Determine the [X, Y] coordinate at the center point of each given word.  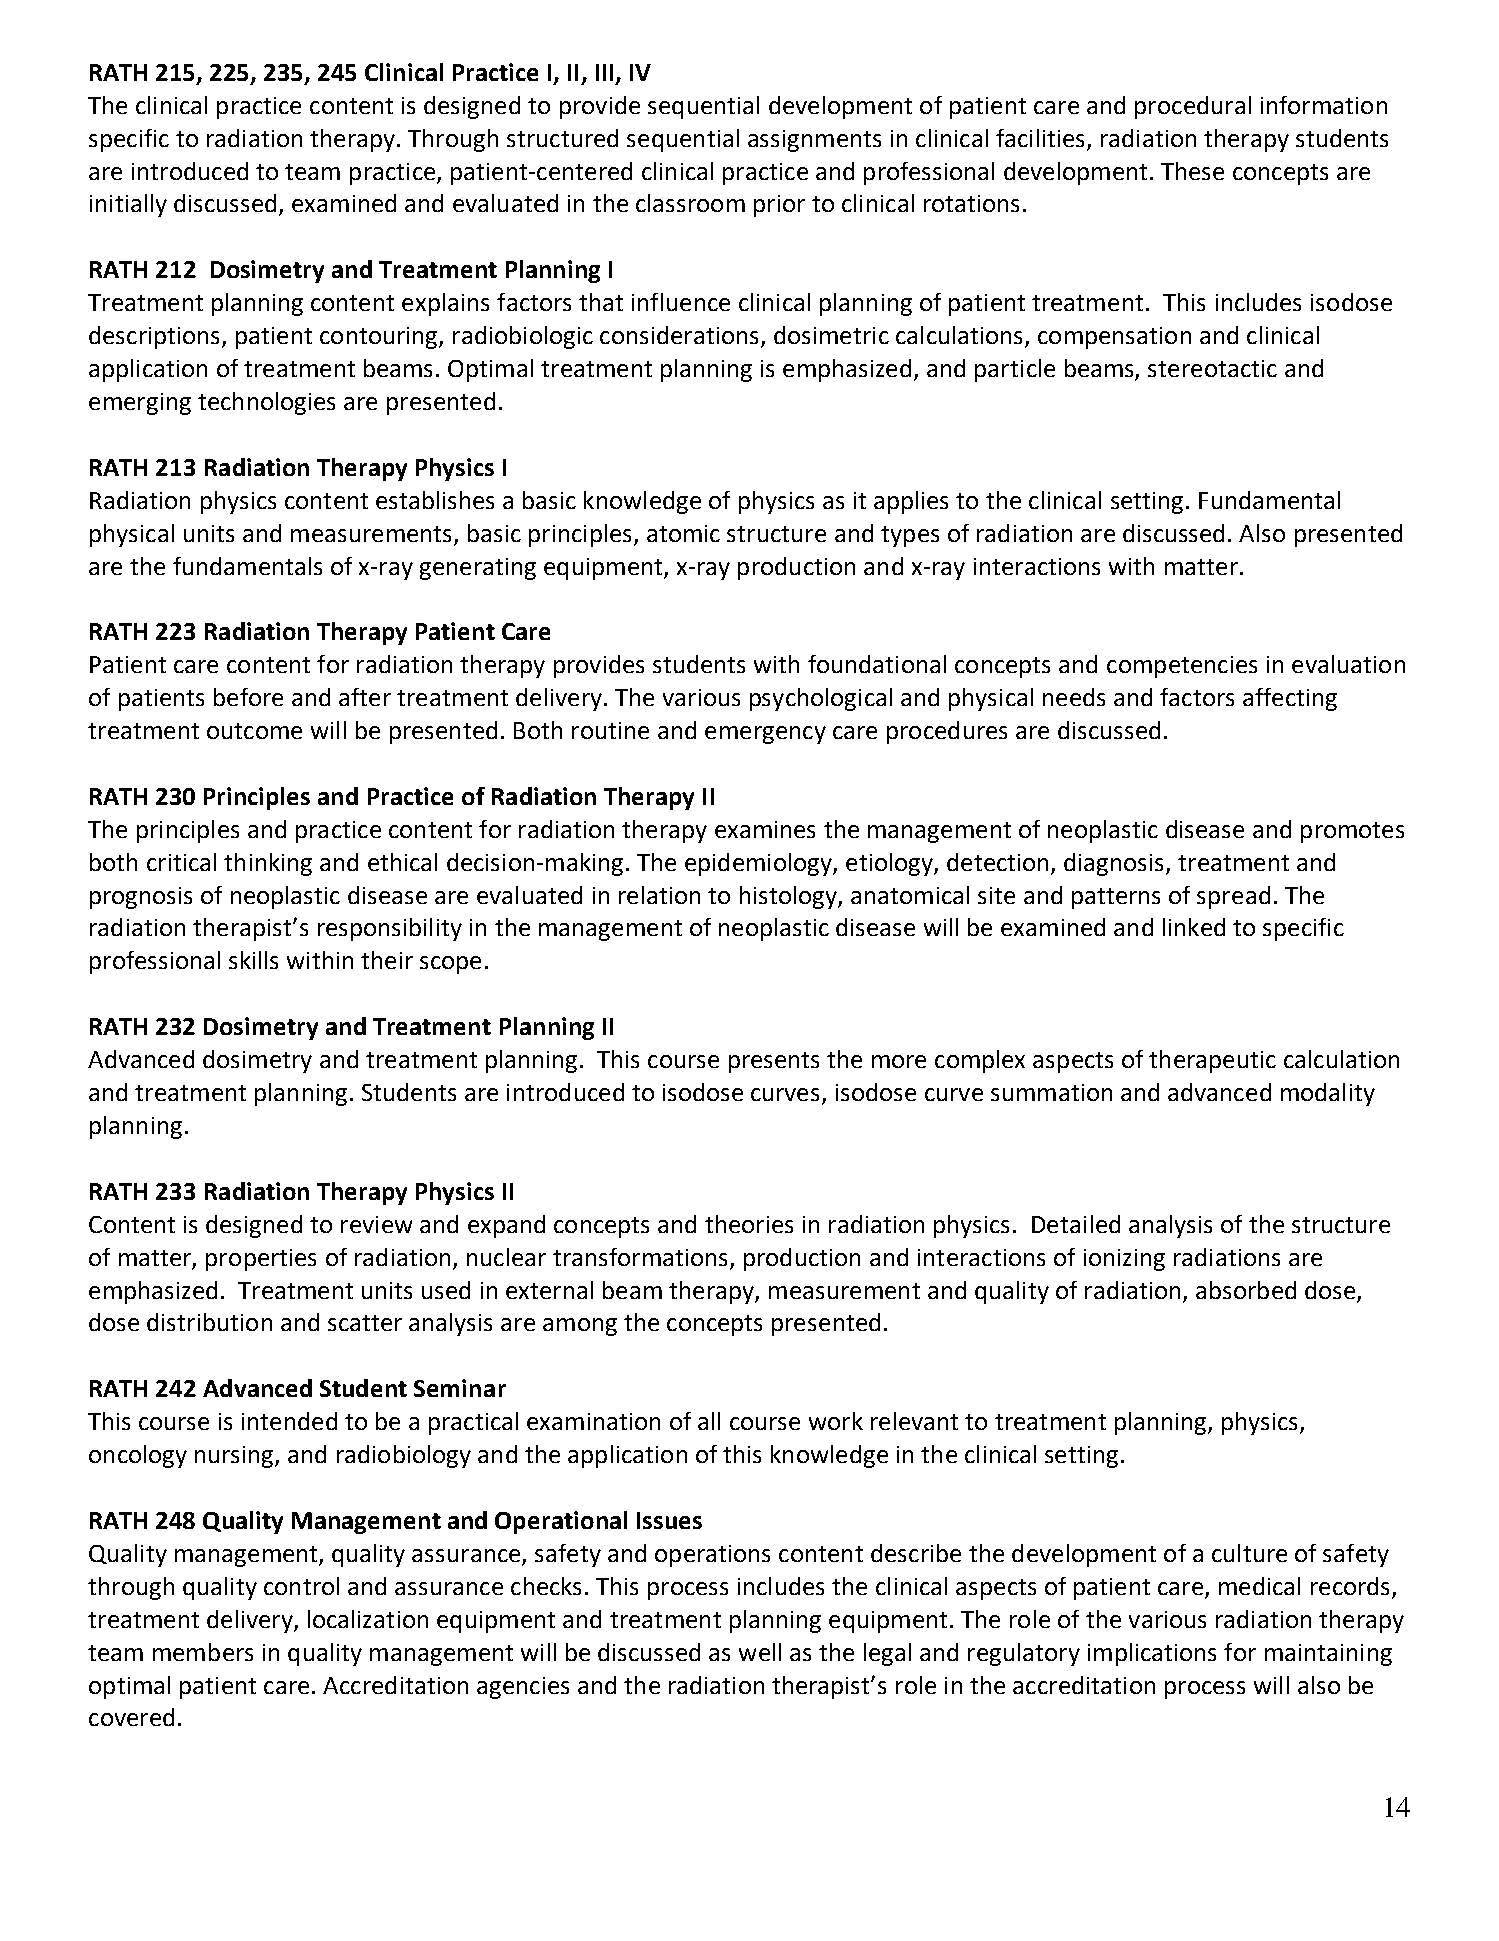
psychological [821, 699]
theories [749, 1224]
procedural [1193, 107]
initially [128, 205]
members [203, 1652]
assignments [814, 141]
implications [1152, 1654]
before [248, 697]
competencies [1182, 667]
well [760, 1652]
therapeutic [1212, 1061]
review [376, 1224]
